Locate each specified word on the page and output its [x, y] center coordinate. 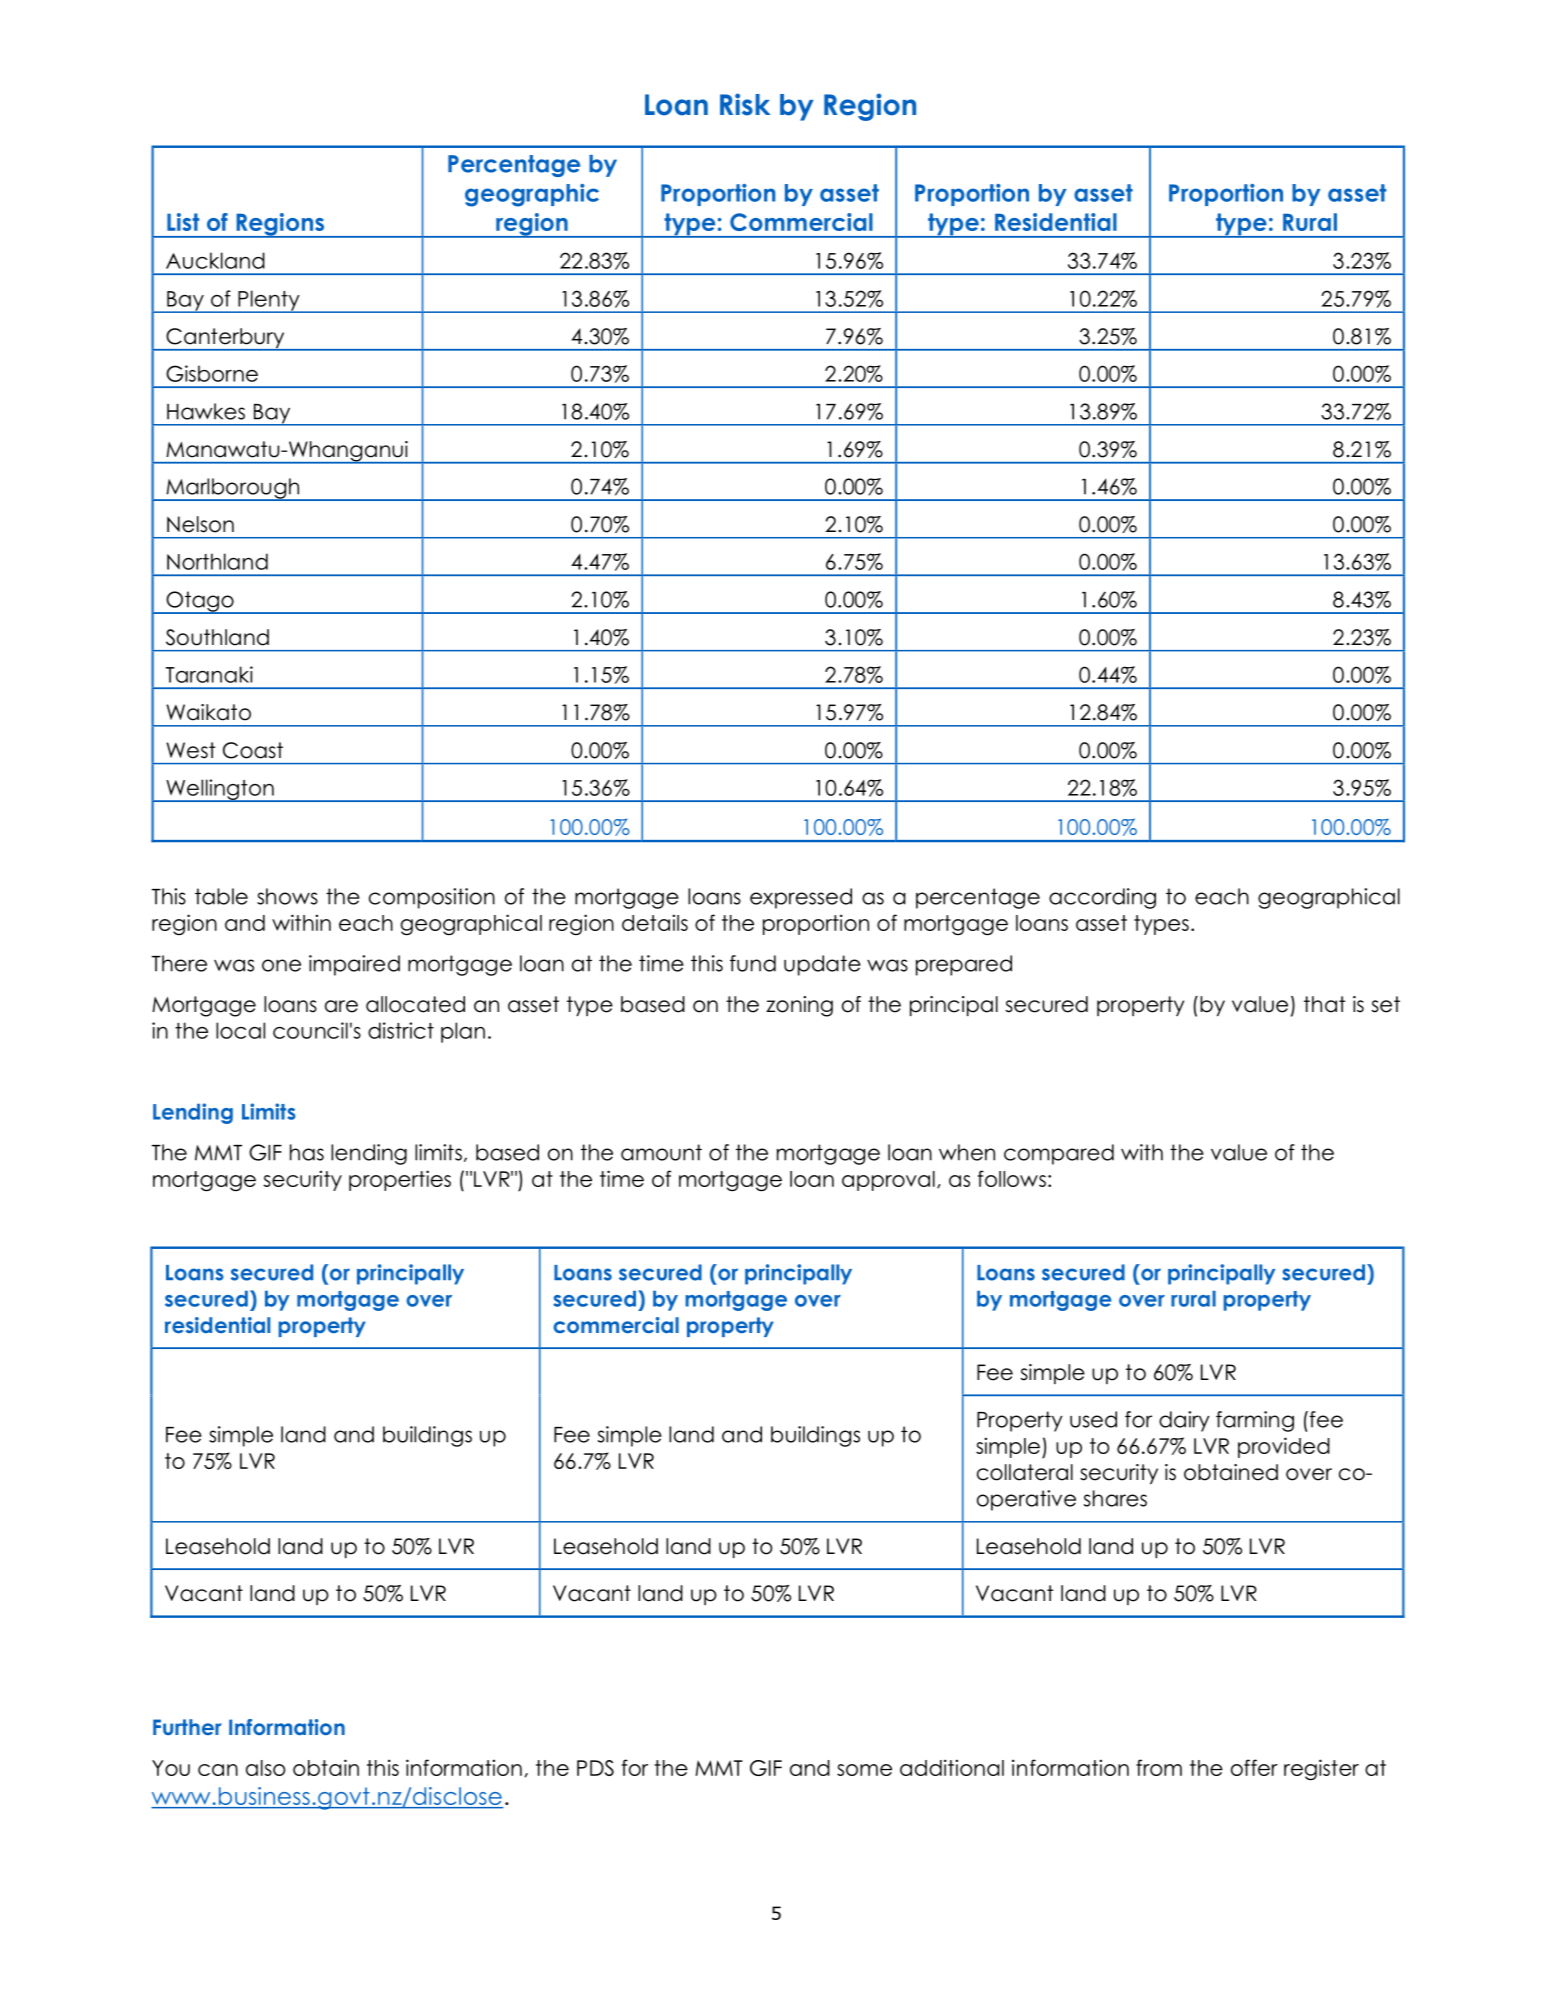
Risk [745, 104]
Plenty [269, 301]
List [183, 222]
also [265, 1768]
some [864, 1770]
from [1159, 1767]
